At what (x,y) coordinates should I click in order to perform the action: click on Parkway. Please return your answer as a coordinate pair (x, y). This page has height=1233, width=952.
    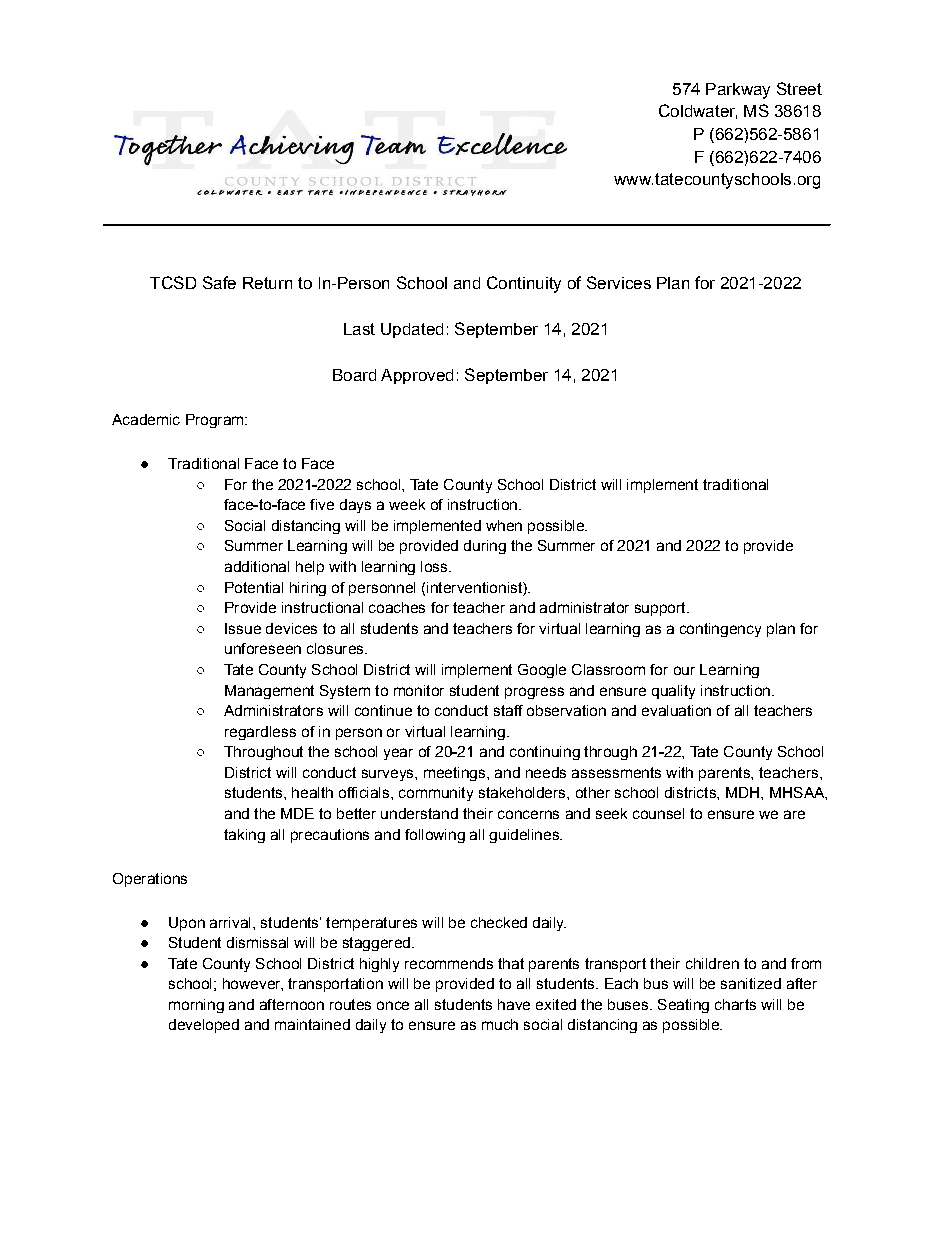
    Looking at the image, I should click on (738, 91).
